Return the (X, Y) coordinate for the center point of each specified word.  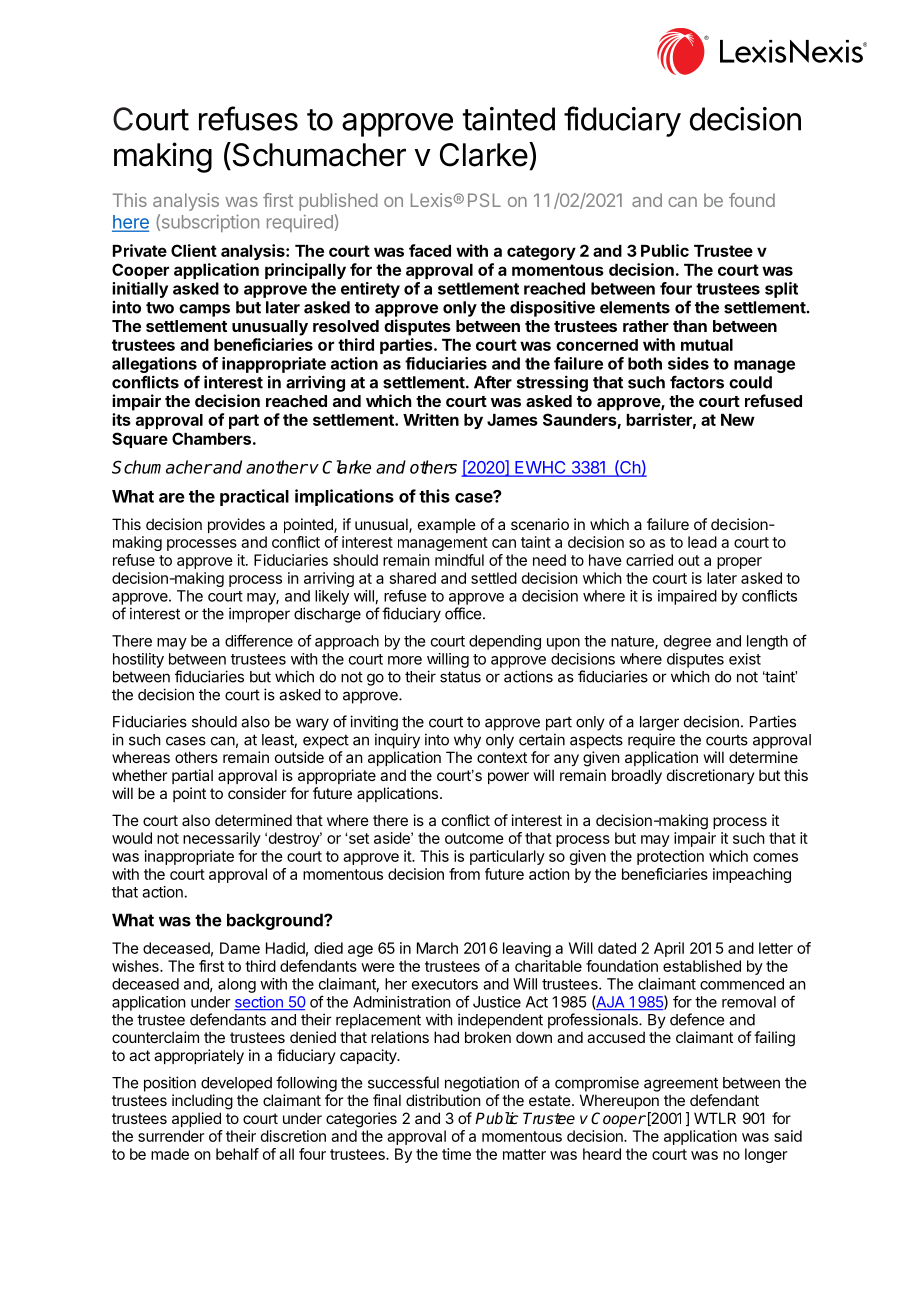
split (781, 290)
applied (196, 1119)
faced (430, 250)
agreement (681, 1084)
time (456, 1154)
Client (194, 250)
